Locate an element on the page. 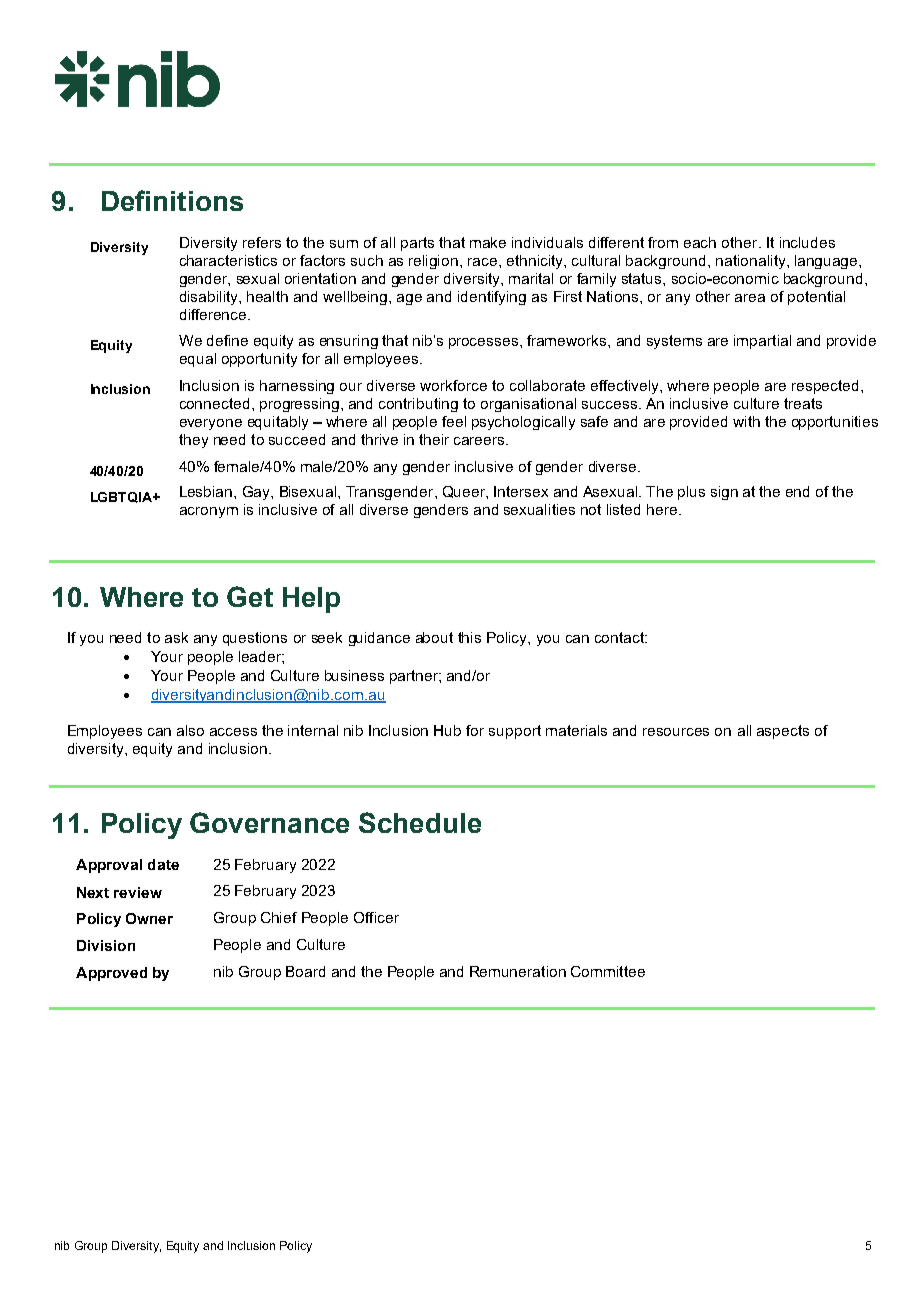  this is located at coordinates (469, 637).
